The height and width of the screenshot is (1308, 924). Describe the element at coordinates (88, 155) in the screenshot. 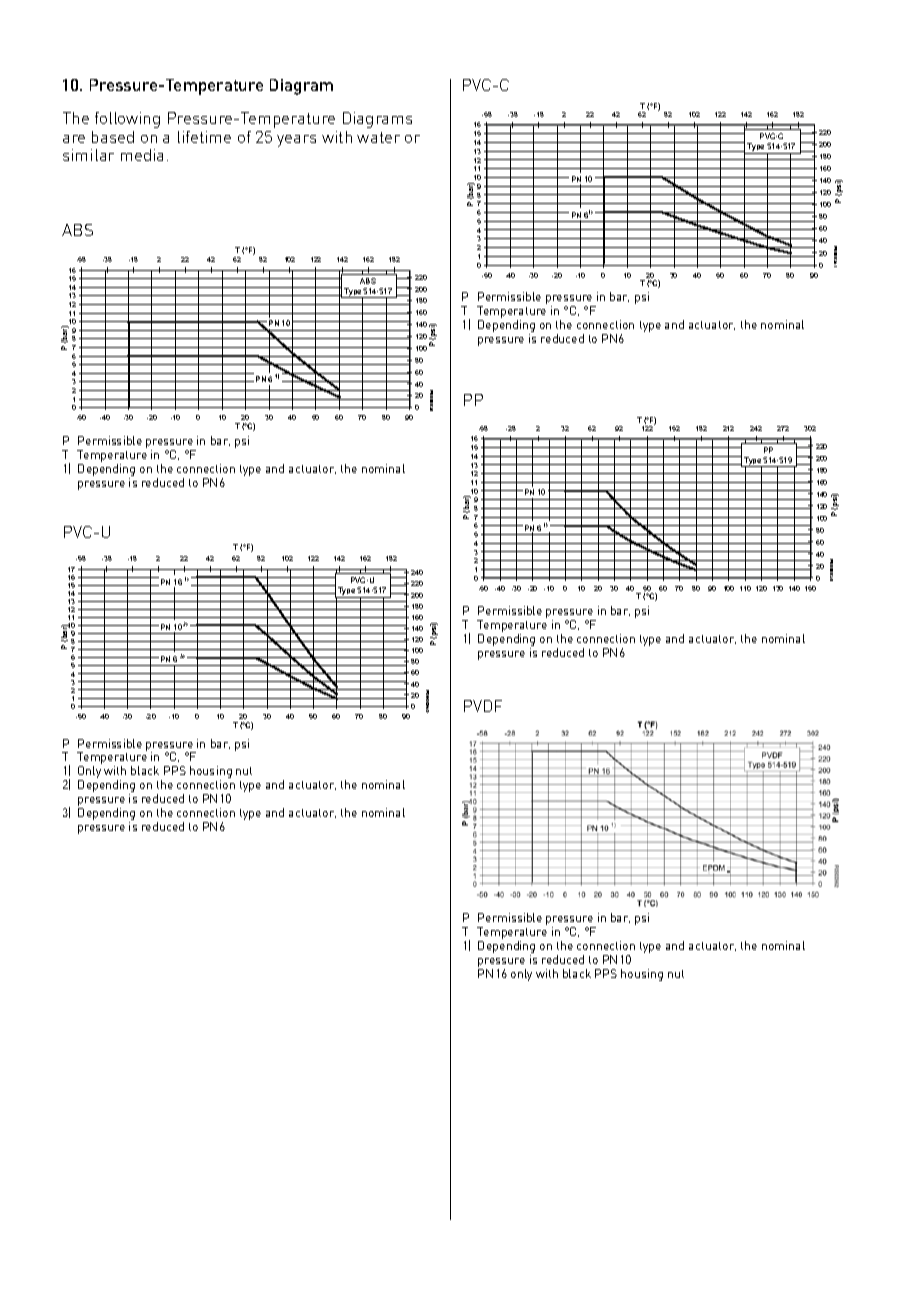

I see `similar` at that location.
